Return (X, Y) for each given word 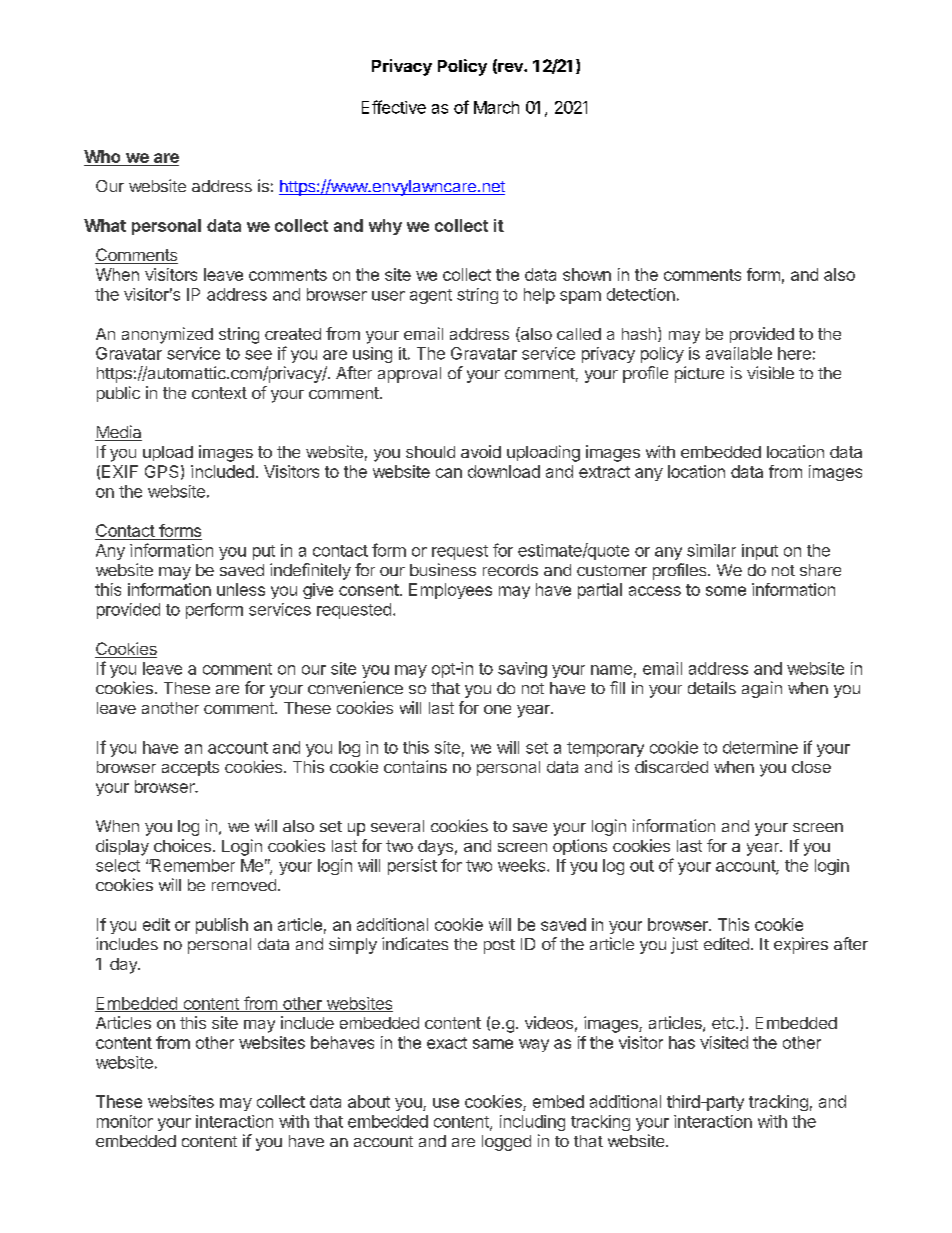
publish (222, 926)
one (497, 709)
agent (431, 296)
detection (641, 294)
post (499, 946)
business (443, 569)
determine (760, 747)
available (739, 353)
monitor (125, 1121)
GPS (161, 471)
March (496, 107)
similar (711, 550)
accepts (190, 768)
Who (103, 158)
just (684, 945)
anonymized (167, 335)
